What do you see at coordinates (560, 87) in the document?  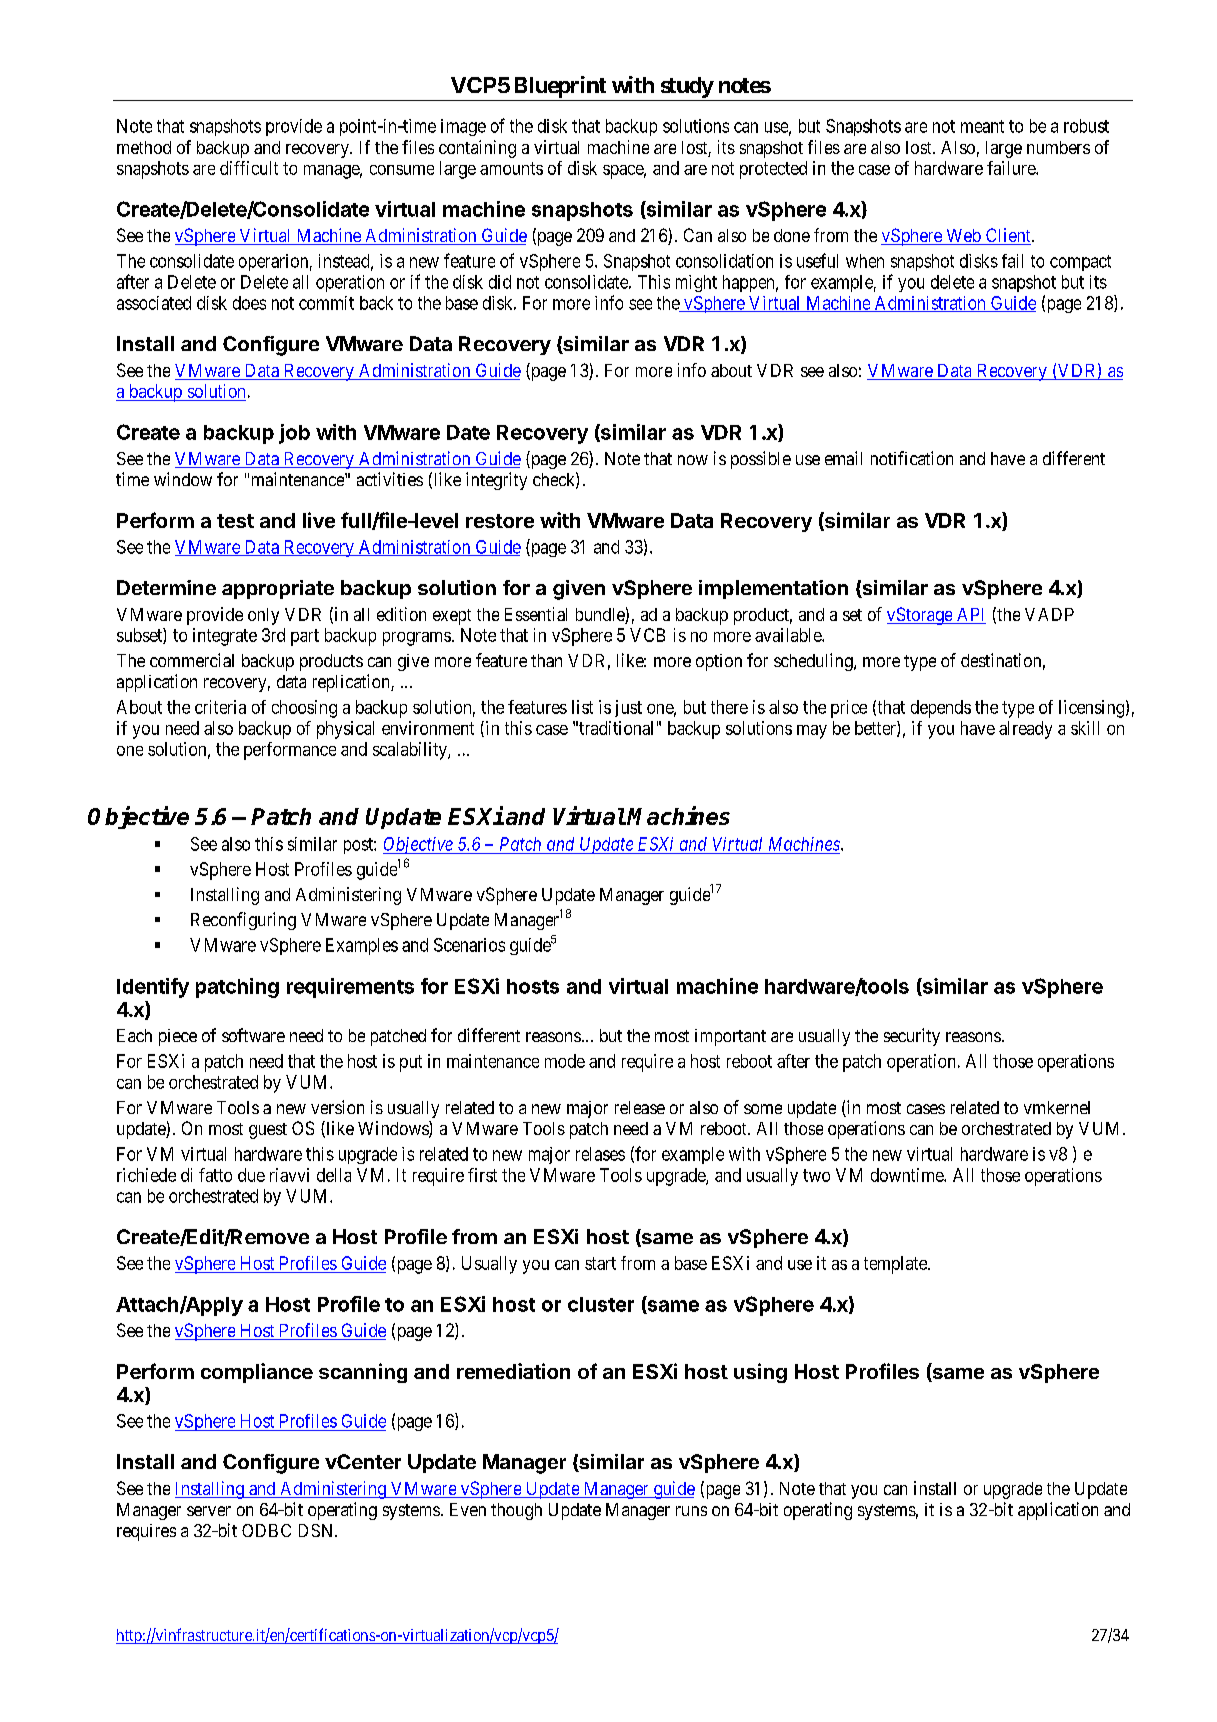 I see `Blueprint` at bounding box center [560, 87].
